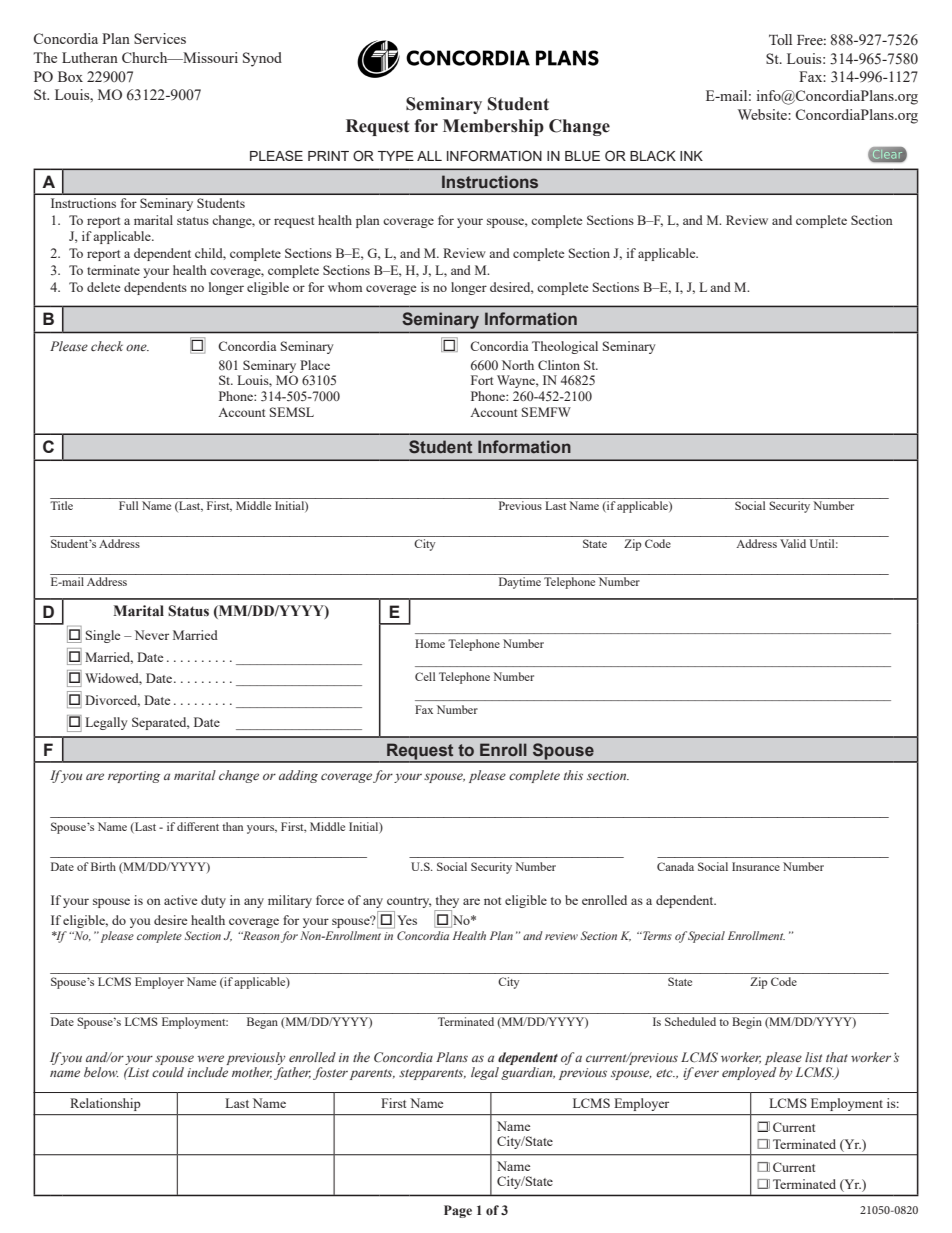  Describe the element at coordinates (160, 38) in the document. I see `Services` at that location.
